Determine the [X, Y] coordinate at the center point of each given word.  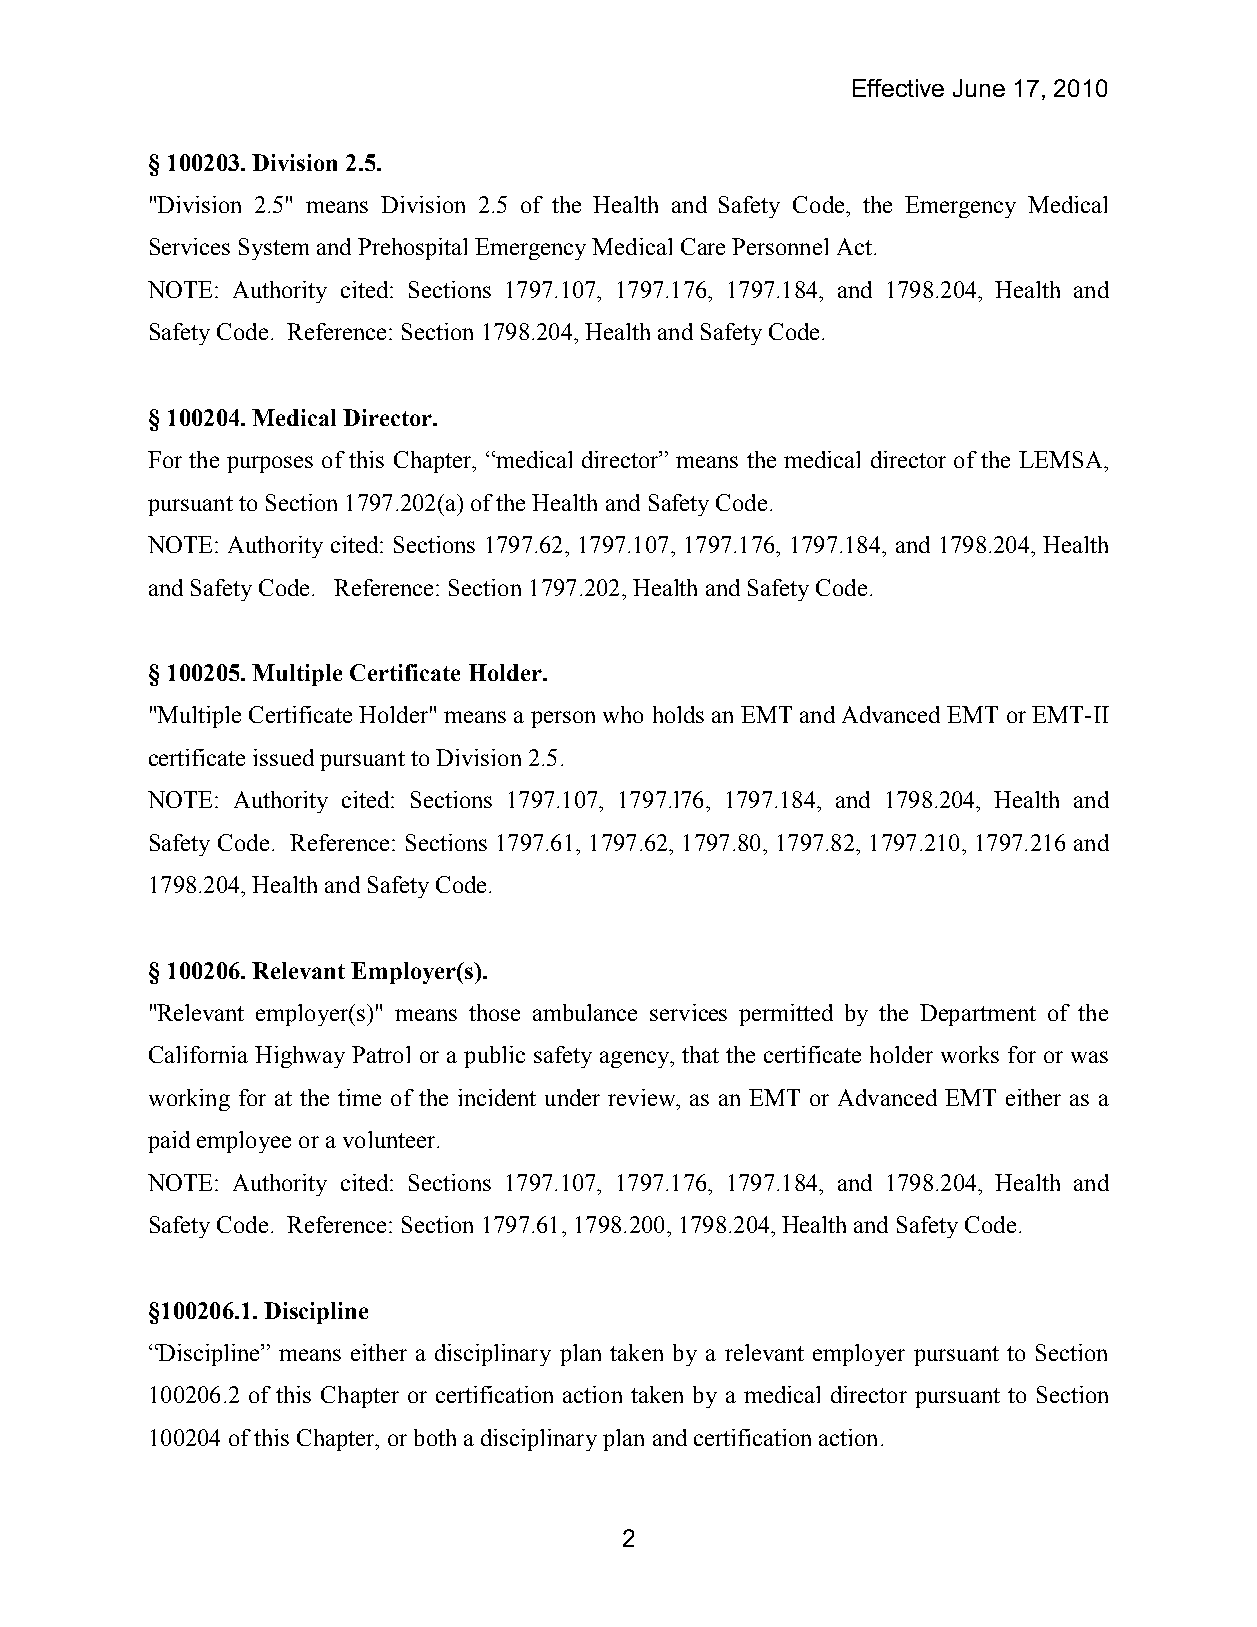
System [274, 249]
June [979, 88]
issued [283, 757]
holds [678, 714]
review [643, 1097]
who [623, 714]
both [435, 1437]
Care [703, 246]
